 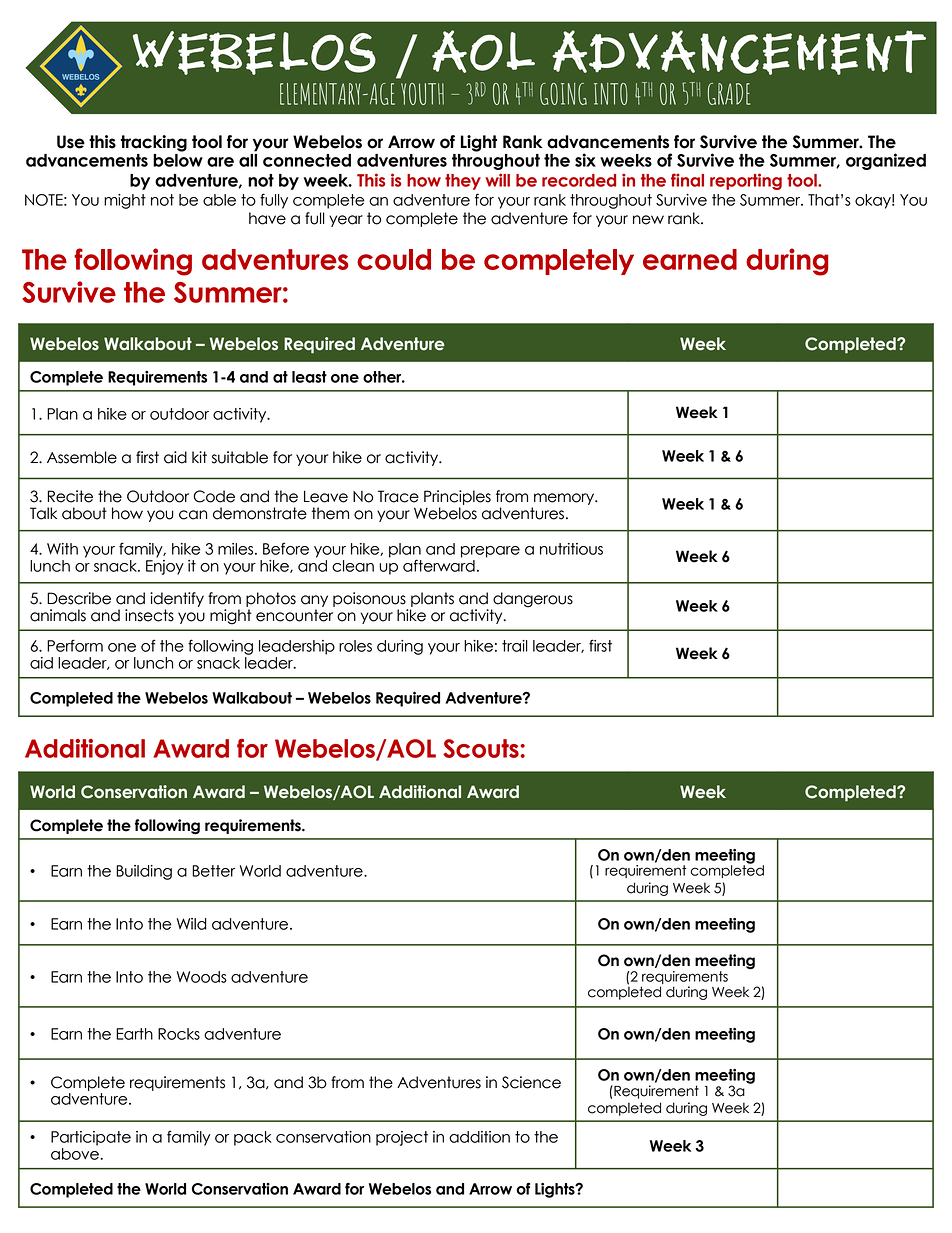 I want to click on nutritious, so click(x=571, y=549).
